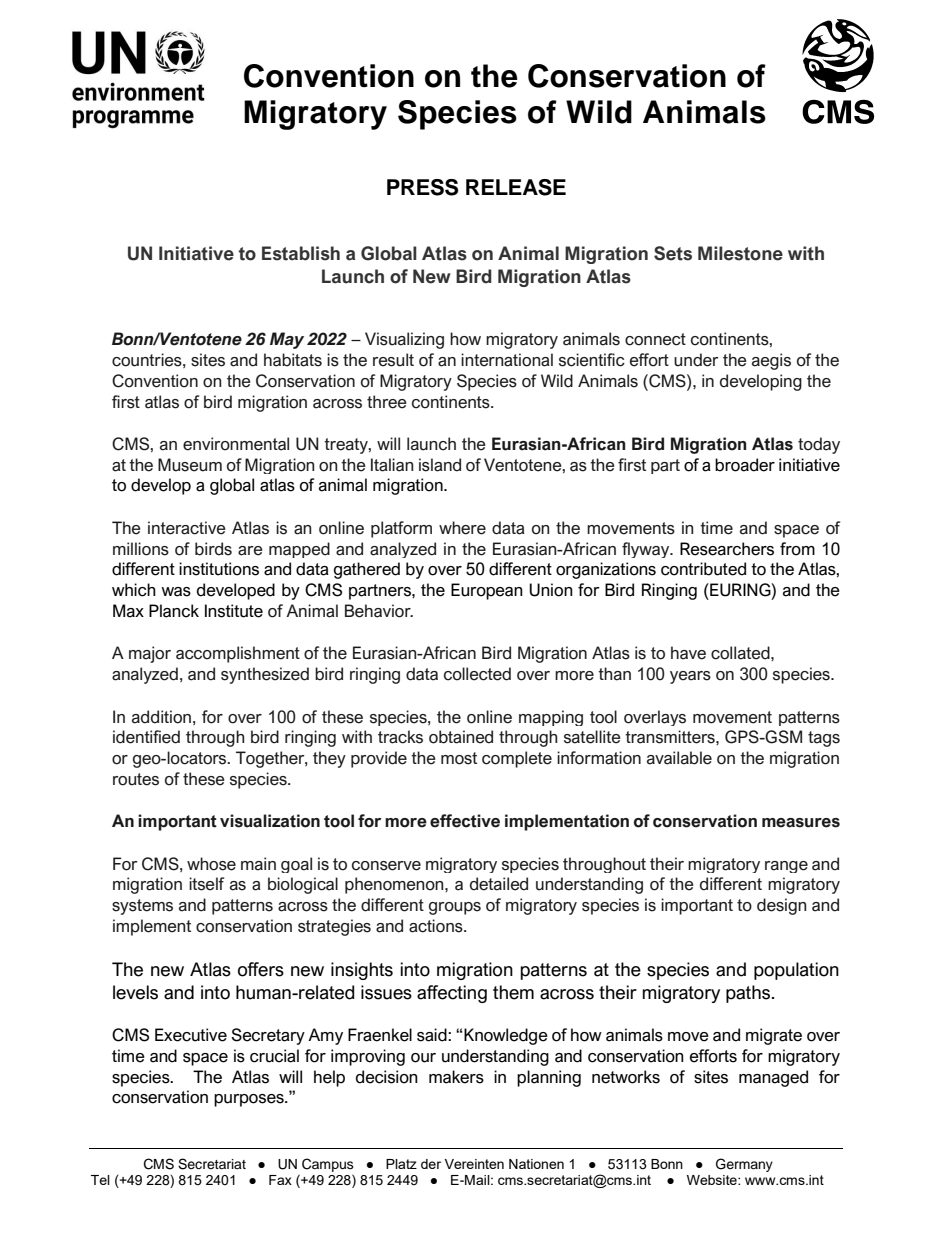 This page has height=1233, width=952. I want to click on Platz, so click(401, 1164).
